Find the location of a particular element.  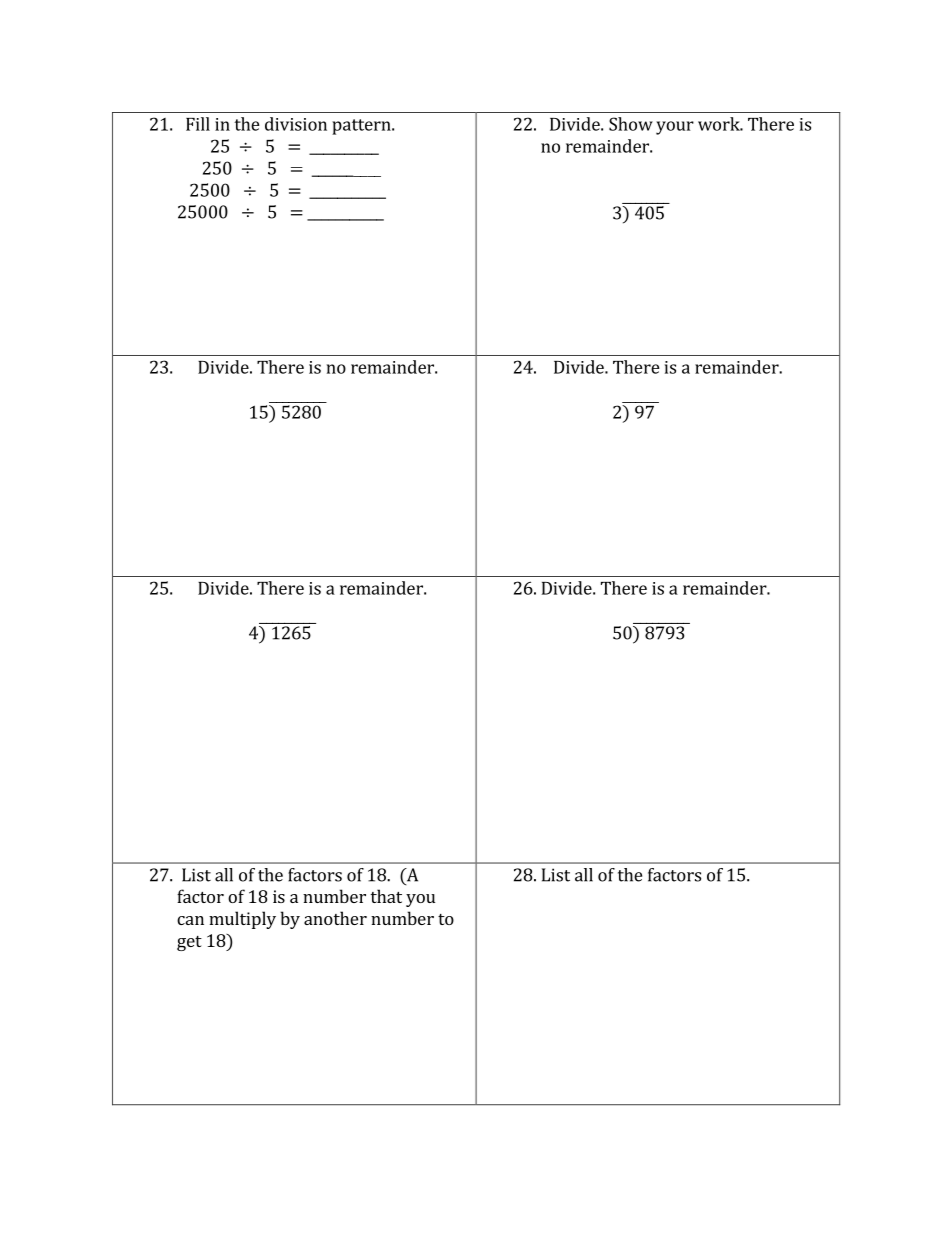

pattern is located at coordinates (362, 127).
